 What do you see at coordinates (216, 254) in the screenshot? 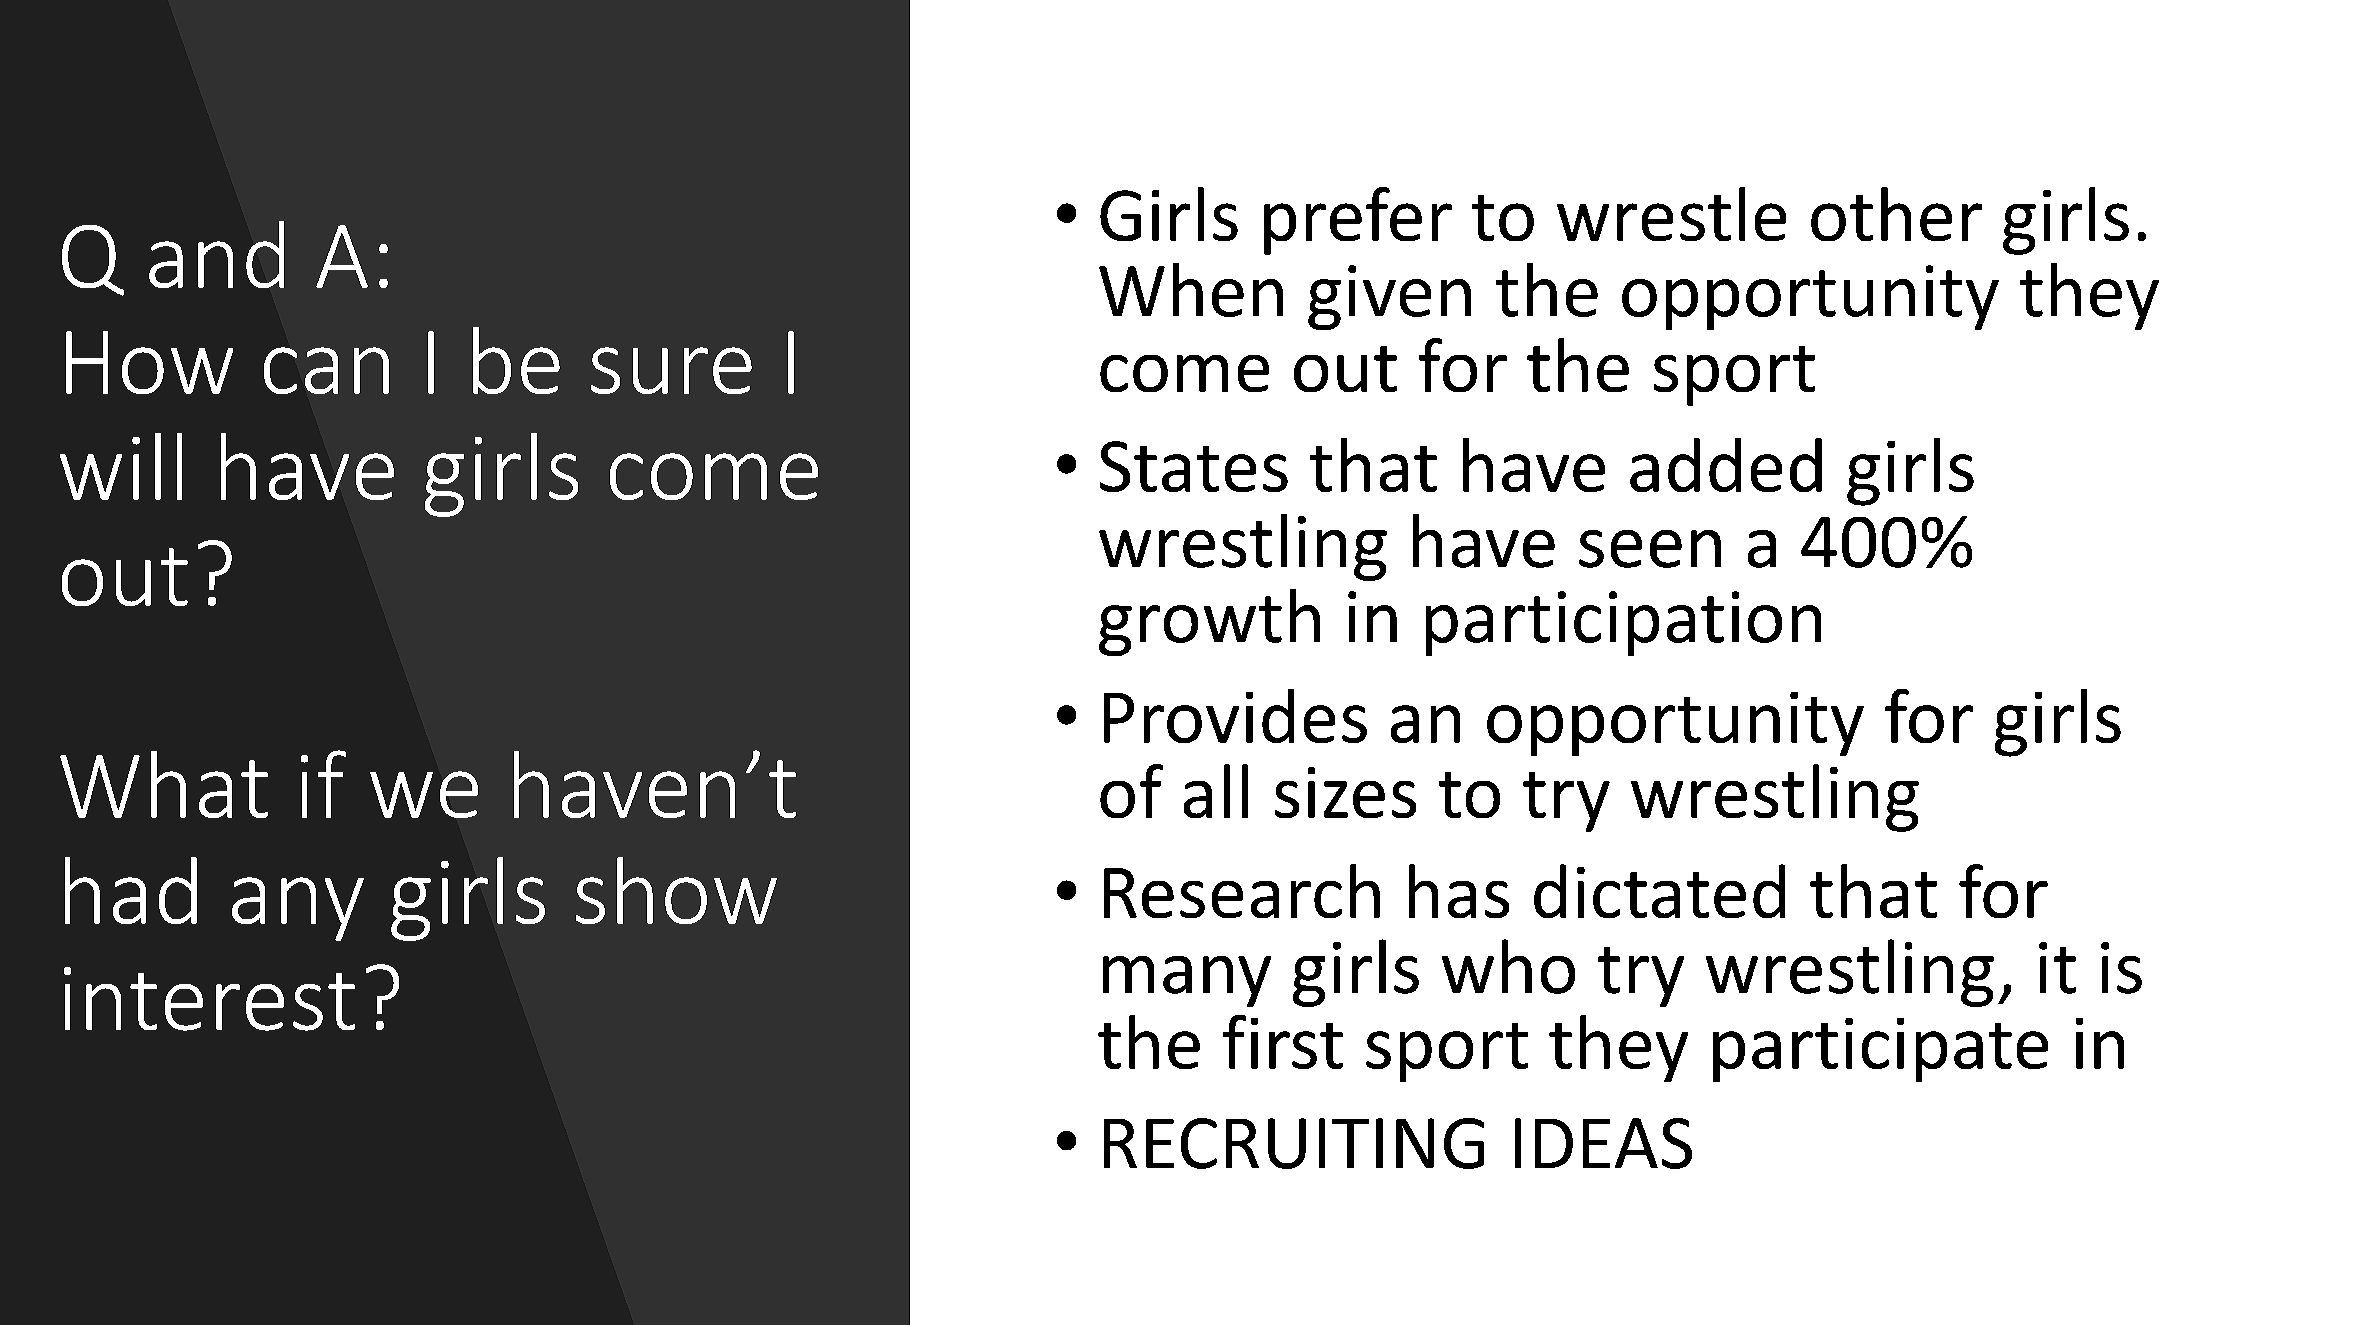
I see `and` at bounding box center [216, 254].
